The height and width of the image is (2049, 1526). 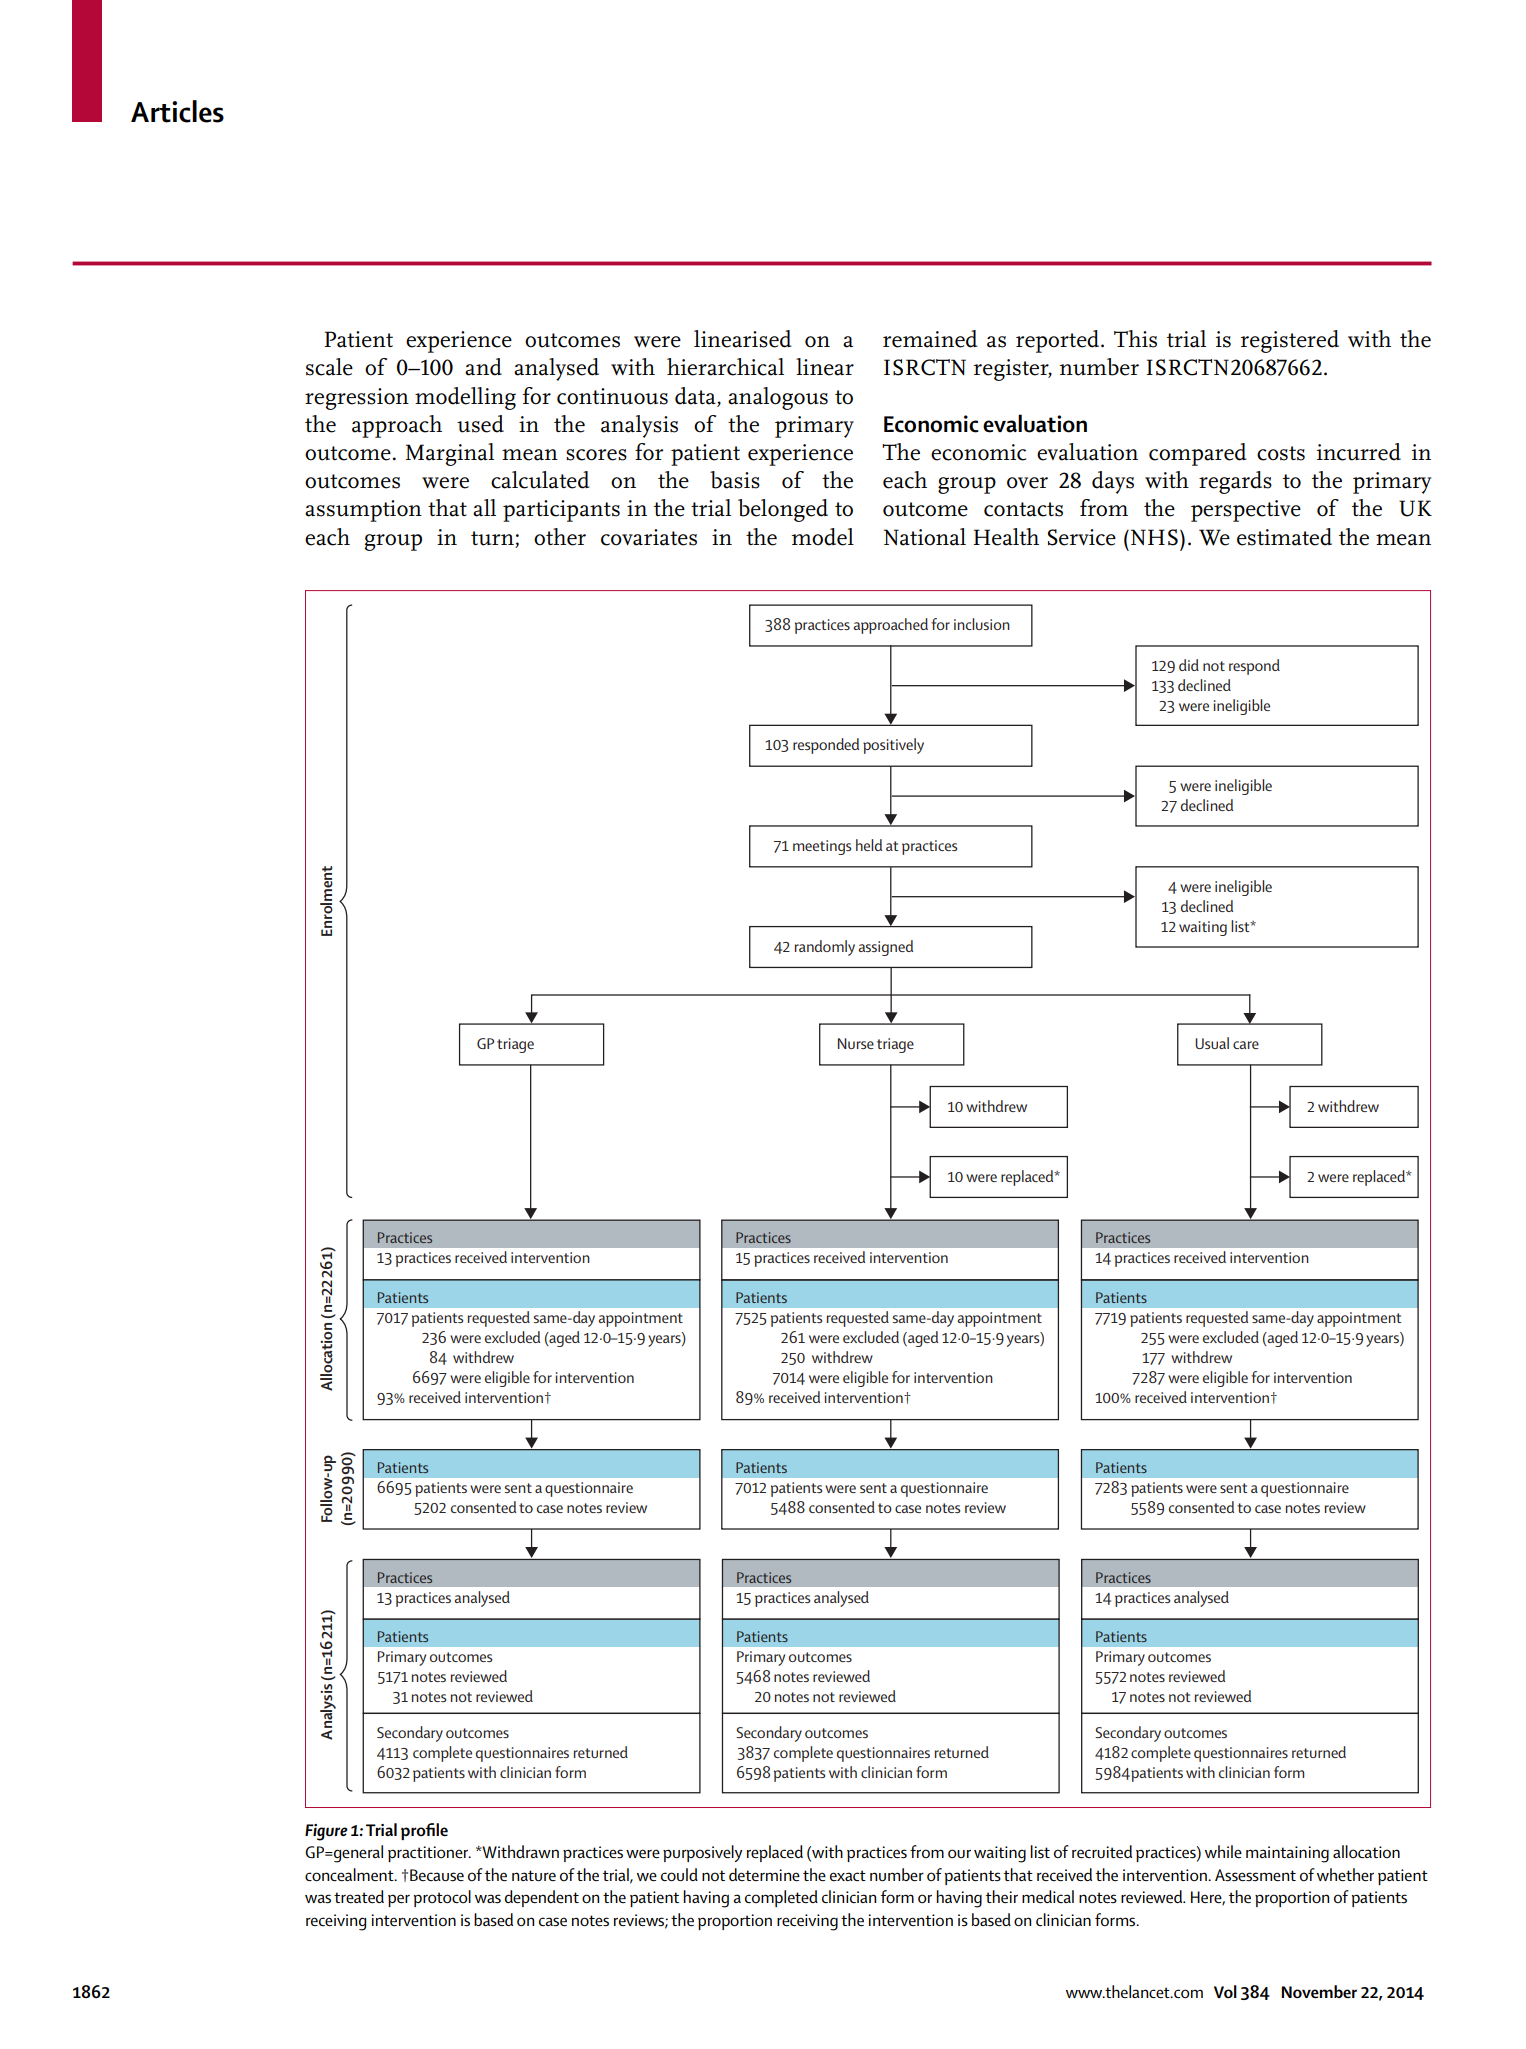 What do you see at coordinates (1135, 339) in the image?
I see `This` at bounding box center [1135, 339].
